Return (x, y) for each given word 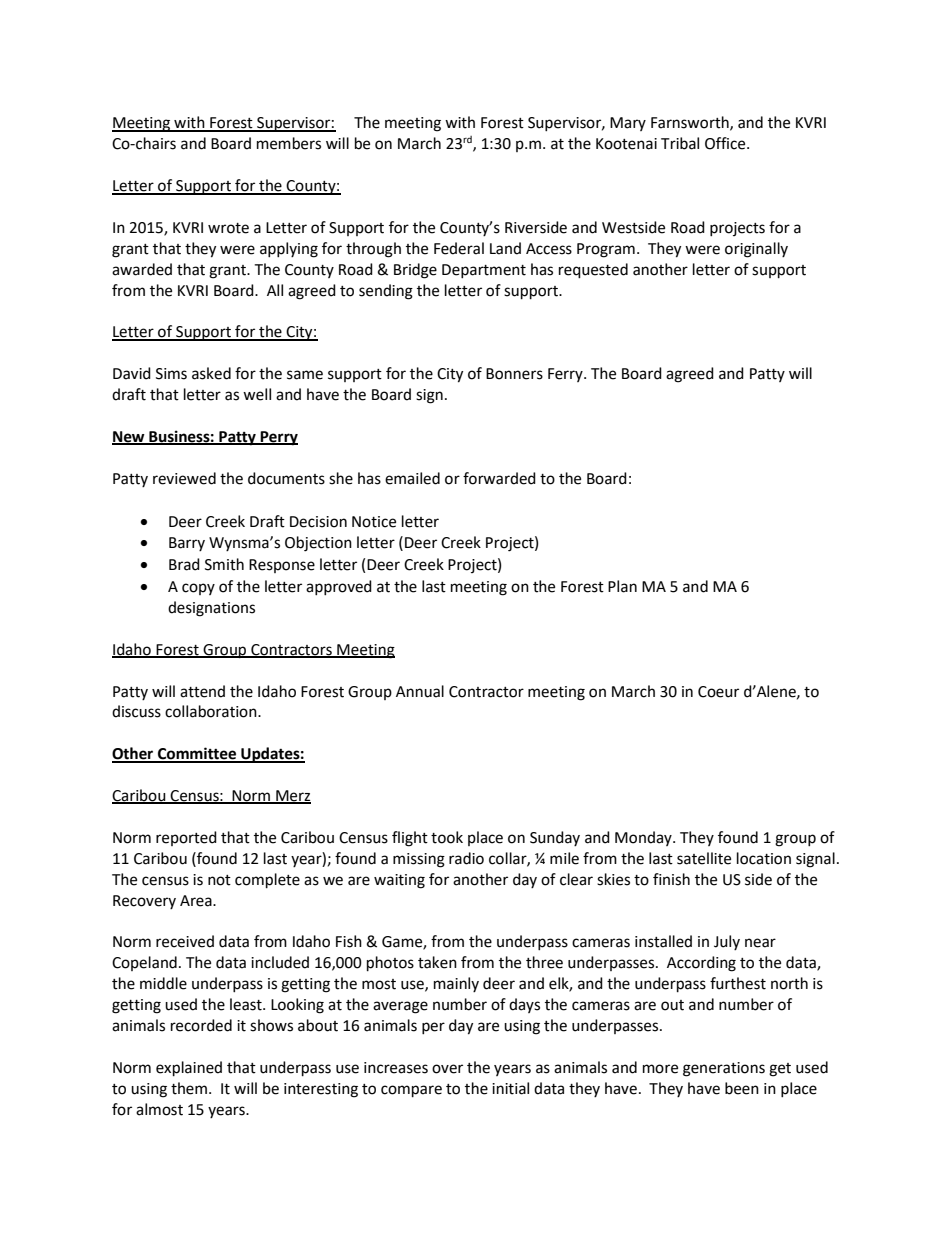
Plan (622, 586)
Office (726, 143)
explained (189, 1069)
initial (510, 1088)
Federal (459, 248)
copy (198, 589)
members (289, 143)
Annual (420, 691)
